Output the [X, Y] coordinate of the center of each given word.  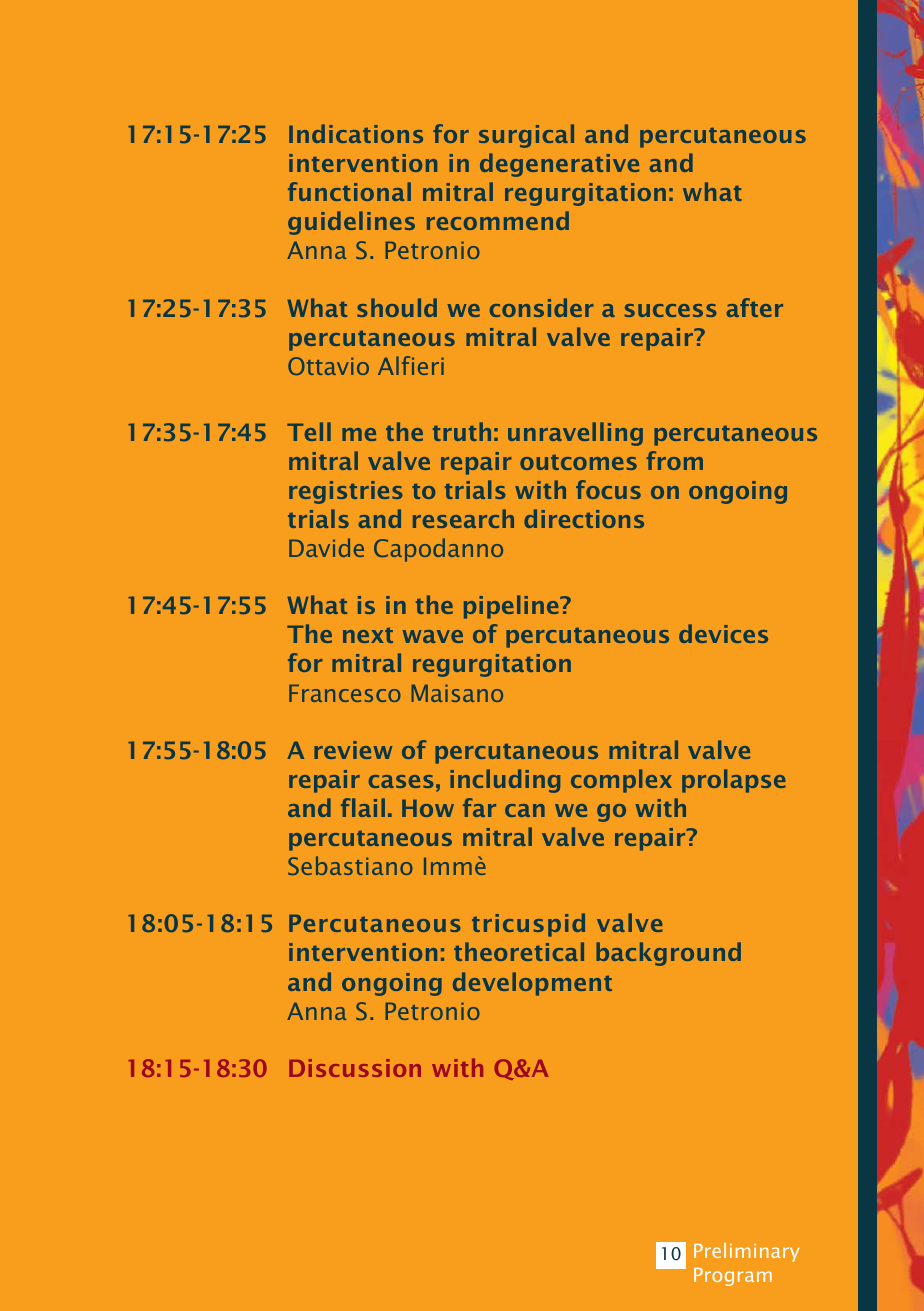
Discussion [355, 1068]
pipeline [512, 607]
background [668, 954]
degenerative [559, 165]
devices [723, 633]
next [368, 635]
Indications [356, 133]
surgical [526, 136]
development [532, 984]
